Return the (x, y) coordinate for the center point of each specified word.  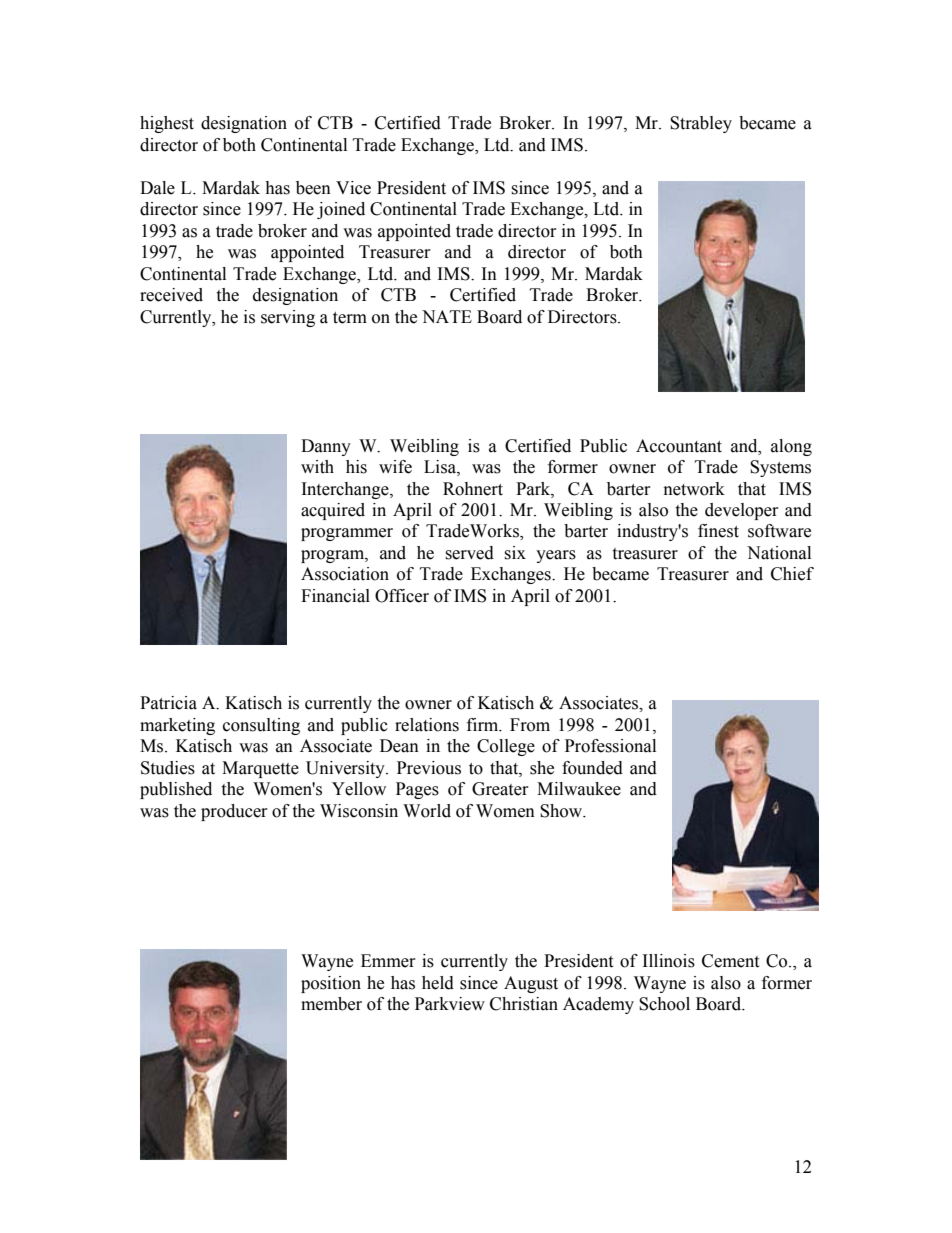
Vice (353, 188)
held (438, 983)
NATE (447, 316)
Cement (730, 961)
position (331, 984)
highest (167, 124)
